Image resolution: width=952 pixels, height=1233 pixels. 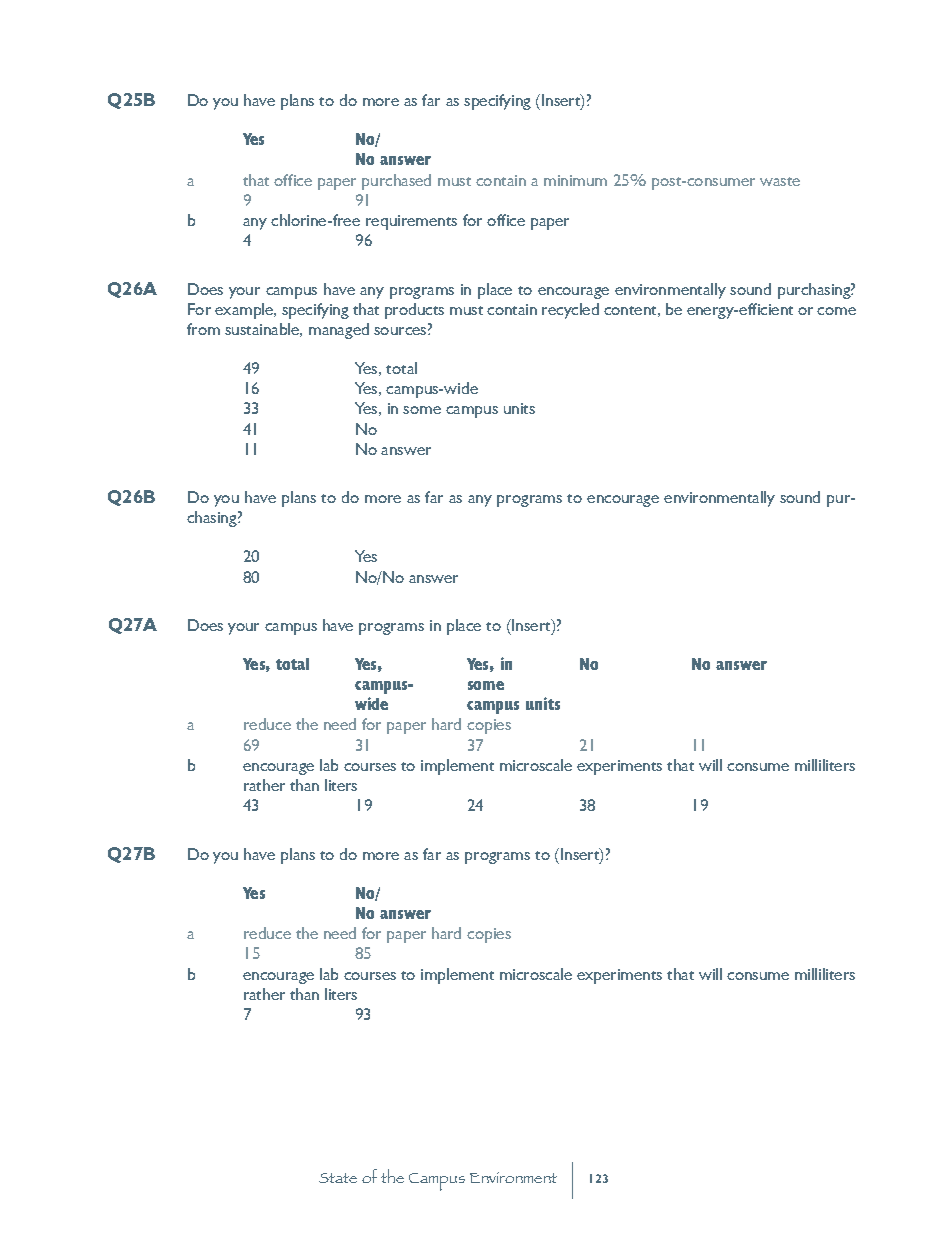 What do you see at coordinates (414, 311) in the image?
I see `products` at bounding box center [414, 311].
